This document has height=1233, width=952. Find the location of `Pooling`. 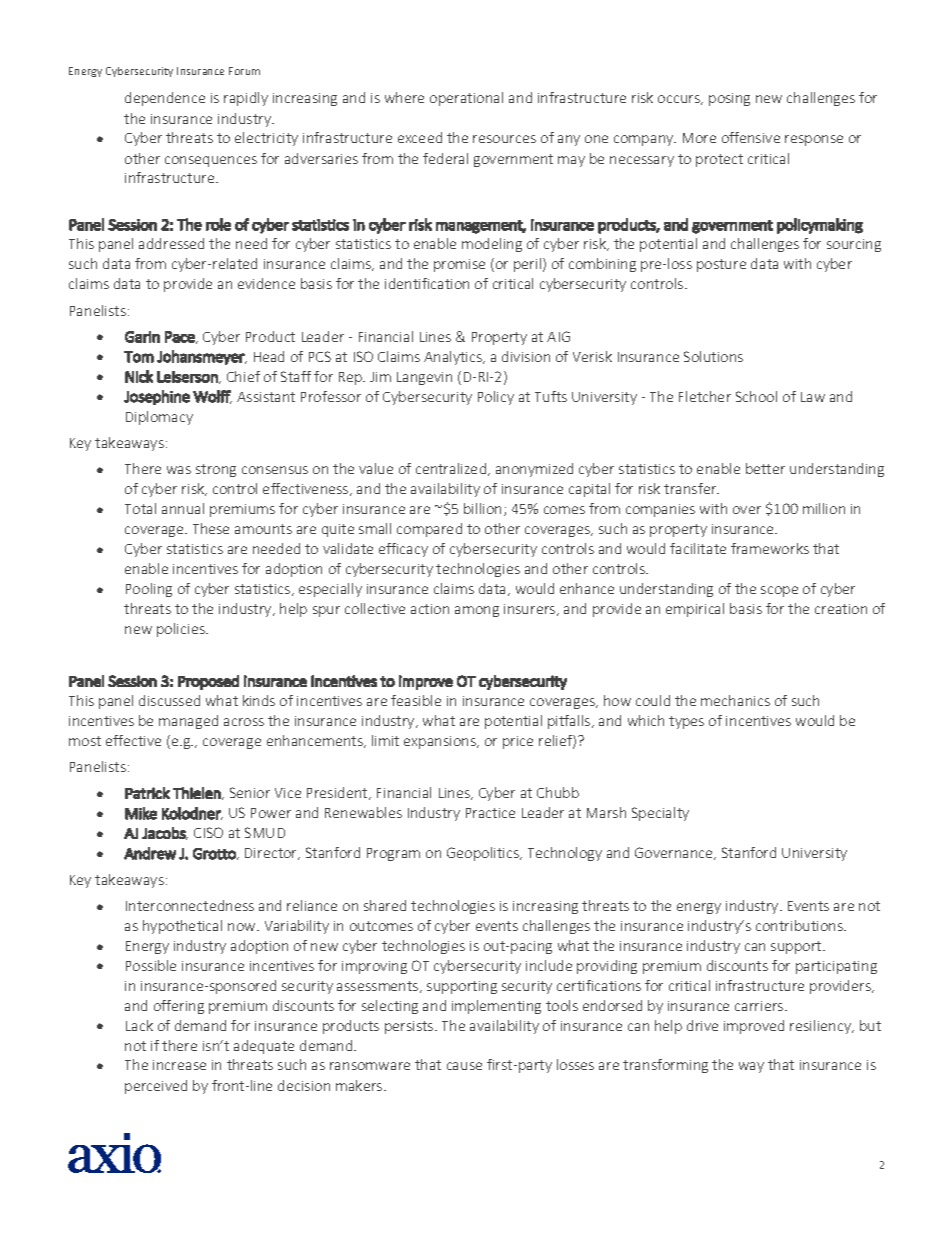

Pooling is located at coordinates (149, 590).
